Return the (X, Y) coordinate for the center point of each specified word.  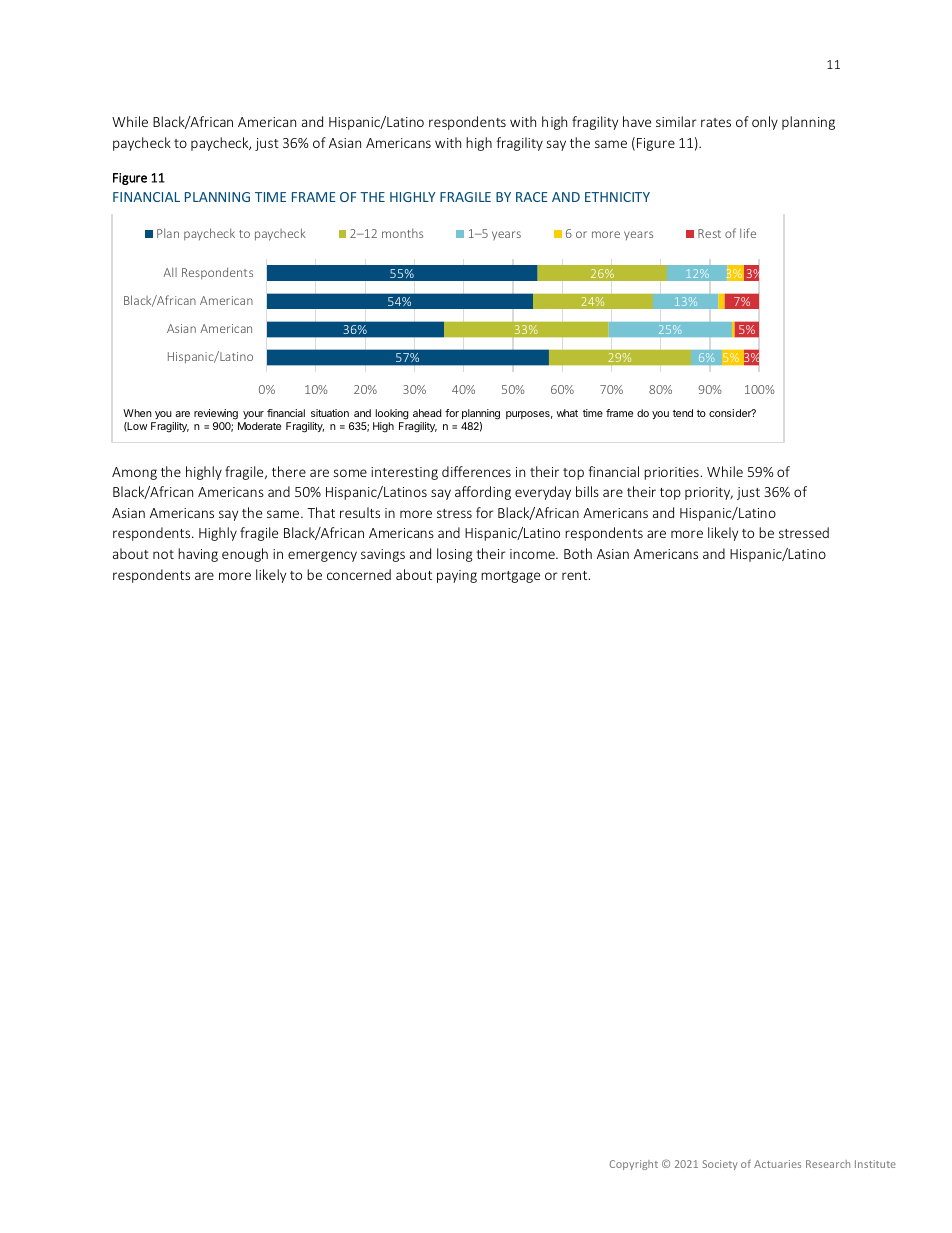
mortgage (510, 577)
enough (245, 555)
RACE (532, 197)
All (170, 272)
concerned (359, 574)
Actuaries (777, 1164)
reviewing (216, 414)
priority (709, 493)
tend (683, 413)
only (765, 123)
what (567, 413)
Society (720, 1165)
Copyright (634, 1165)
